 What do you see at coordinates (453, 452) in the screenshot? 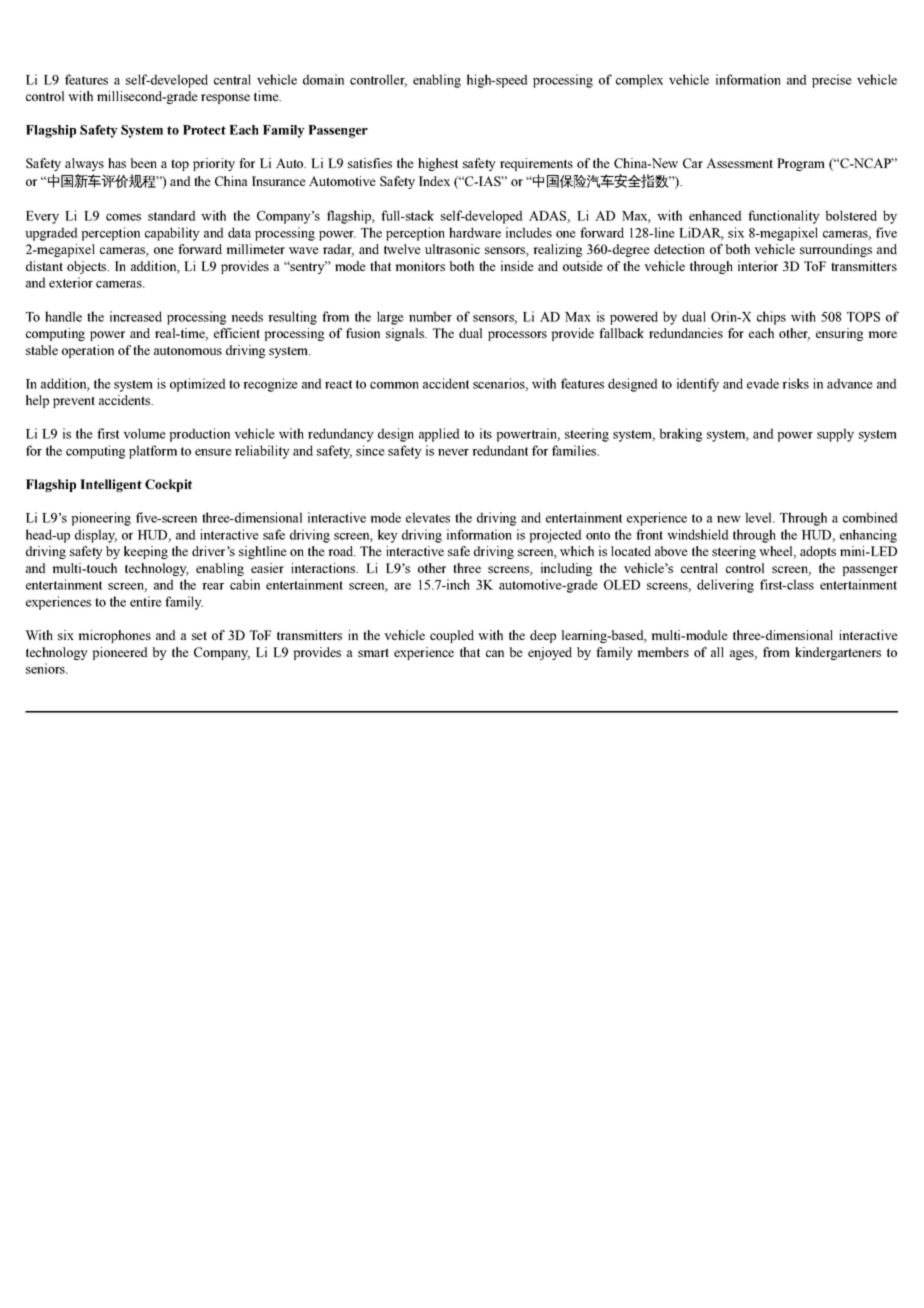
I see `never` at bounding box center [453, 452].
